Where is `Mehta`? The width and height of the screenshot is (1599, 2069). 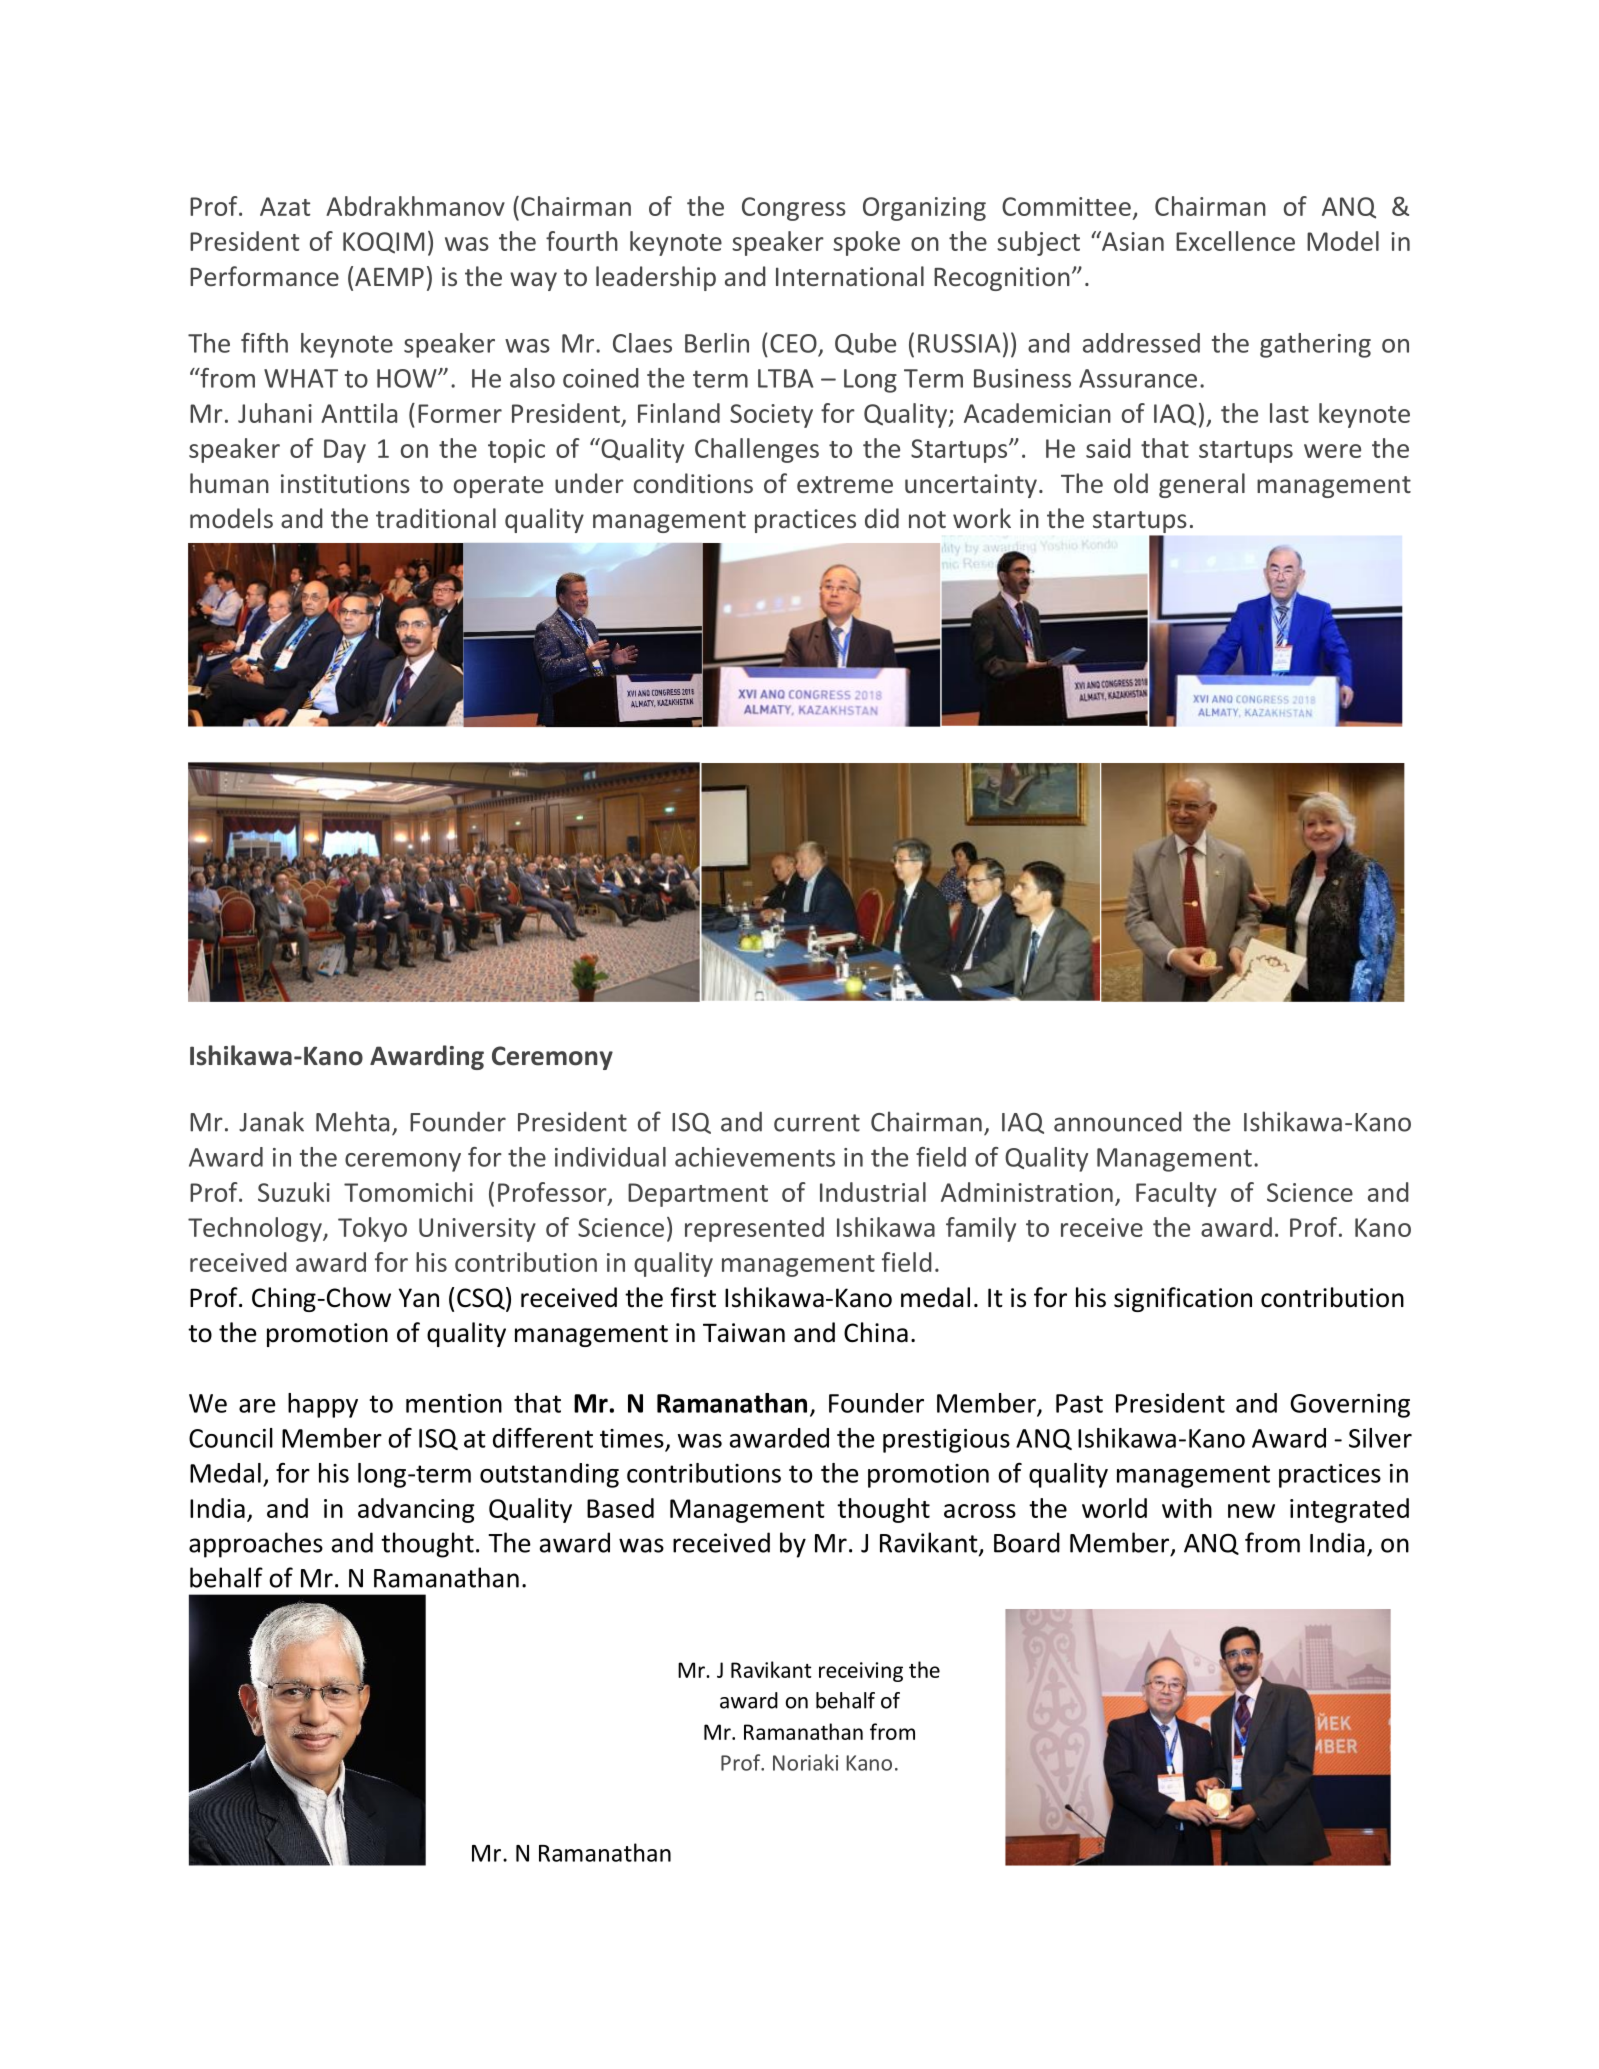 Mehta is located at coordinates (352, 1121).
